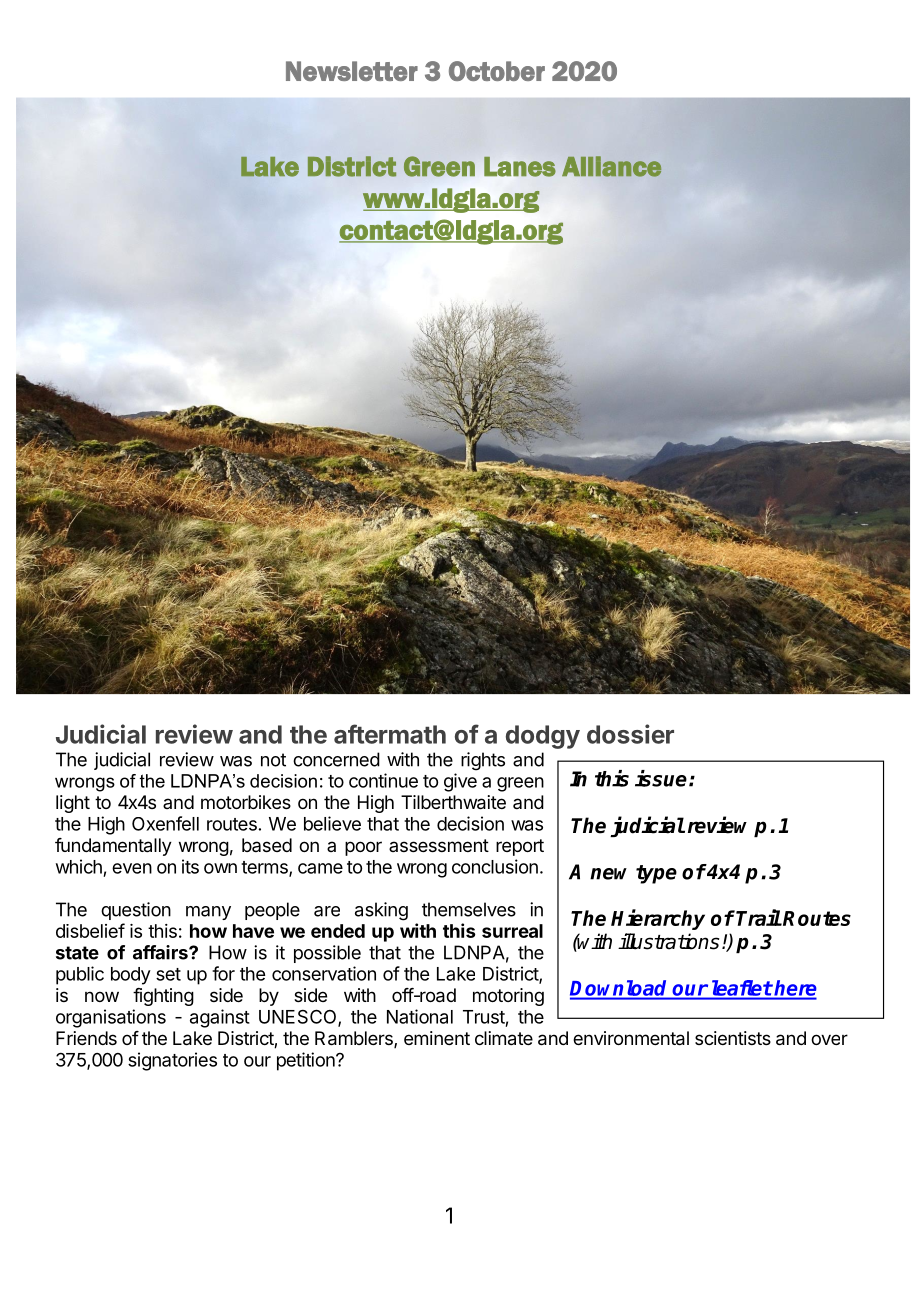  I want to click on scientists, so click(733, 1038).
